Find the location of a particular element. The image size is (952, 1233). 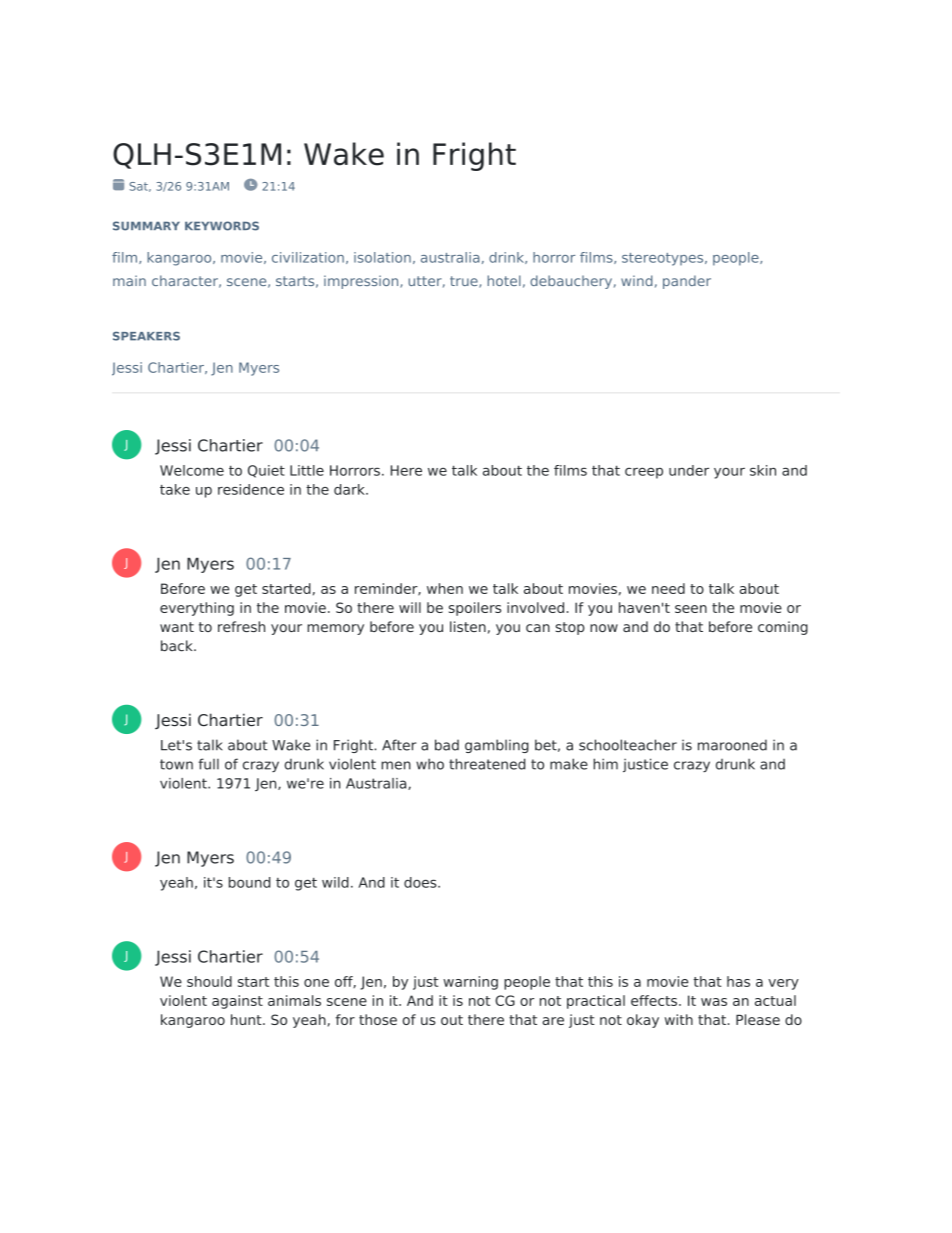

dark is located at coordinates (350, 489).
